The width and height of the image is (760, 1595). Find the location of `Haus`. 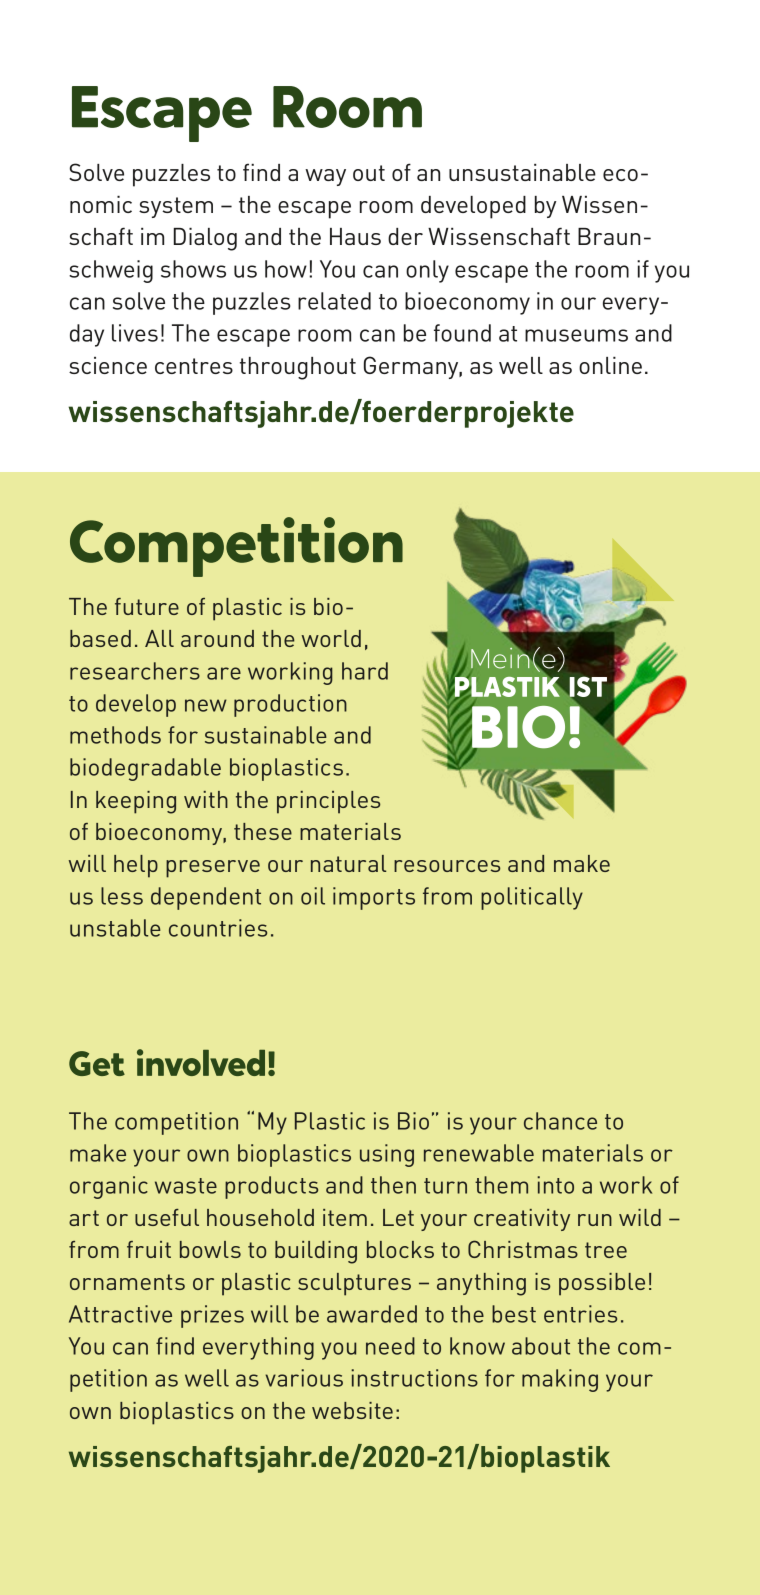

Haus is located at coordinates (355, 236).
